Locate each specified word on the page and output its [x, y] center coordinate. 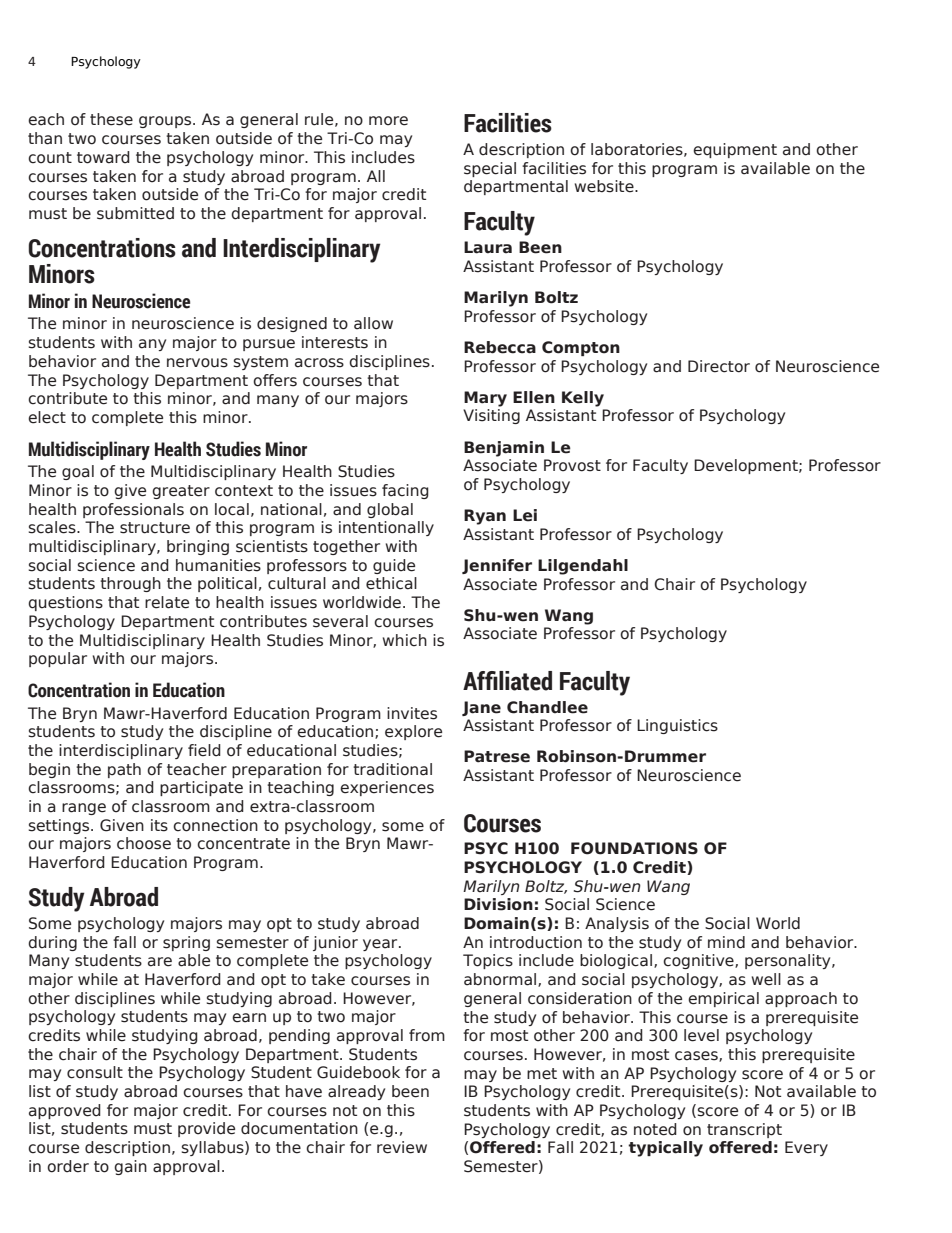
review [402, 1147]
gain [130, 1167]
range [84, 809]
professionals [133, 510]
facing [405, 491]
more [388, 121]
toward [103, 157]
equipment [735, 150]
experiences [387, 788]
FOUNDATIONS [634, 848]
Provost [572, 465]
